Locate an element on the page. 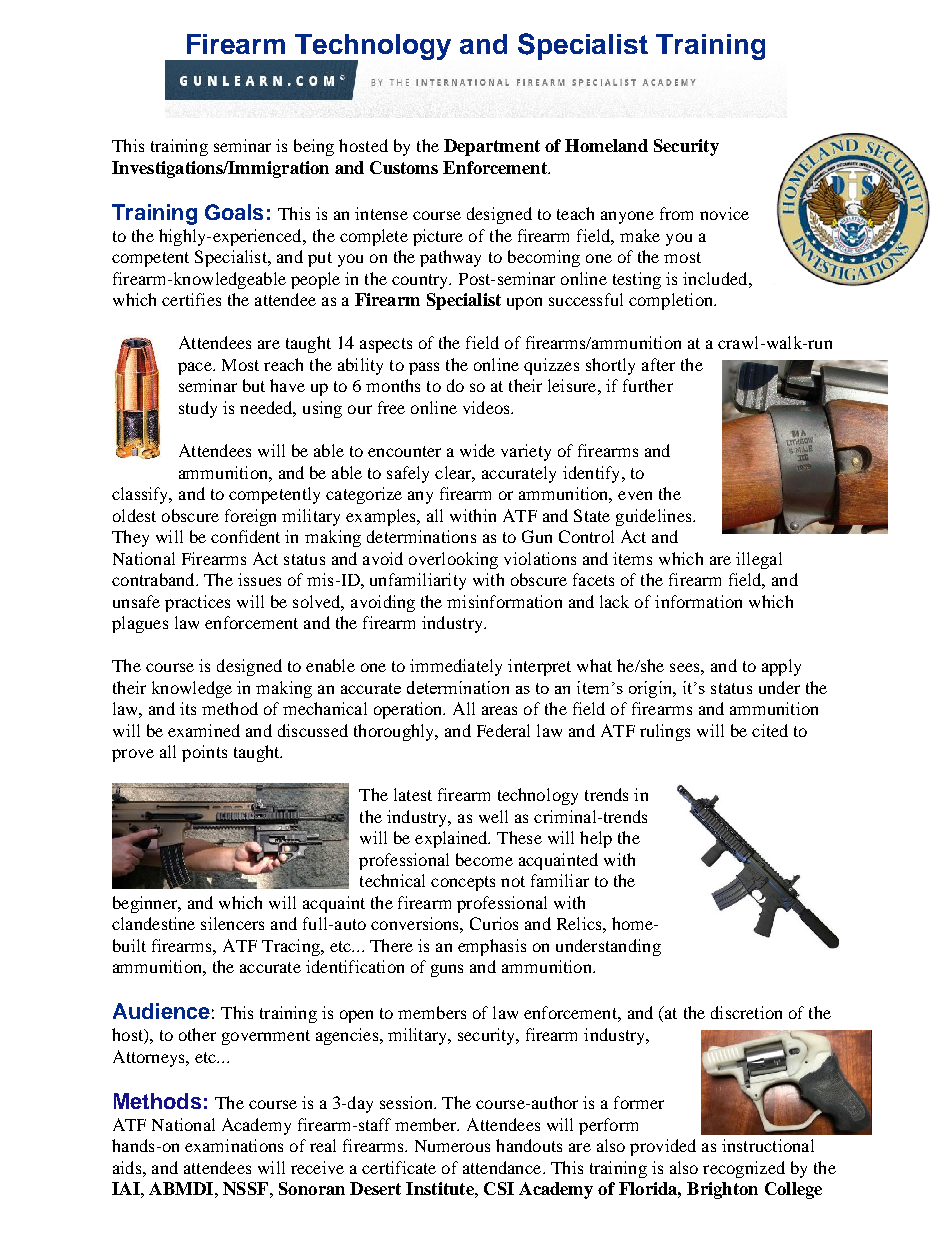 The image size is (952, 1233). Numerous is located at coordinates (452, 1146).
